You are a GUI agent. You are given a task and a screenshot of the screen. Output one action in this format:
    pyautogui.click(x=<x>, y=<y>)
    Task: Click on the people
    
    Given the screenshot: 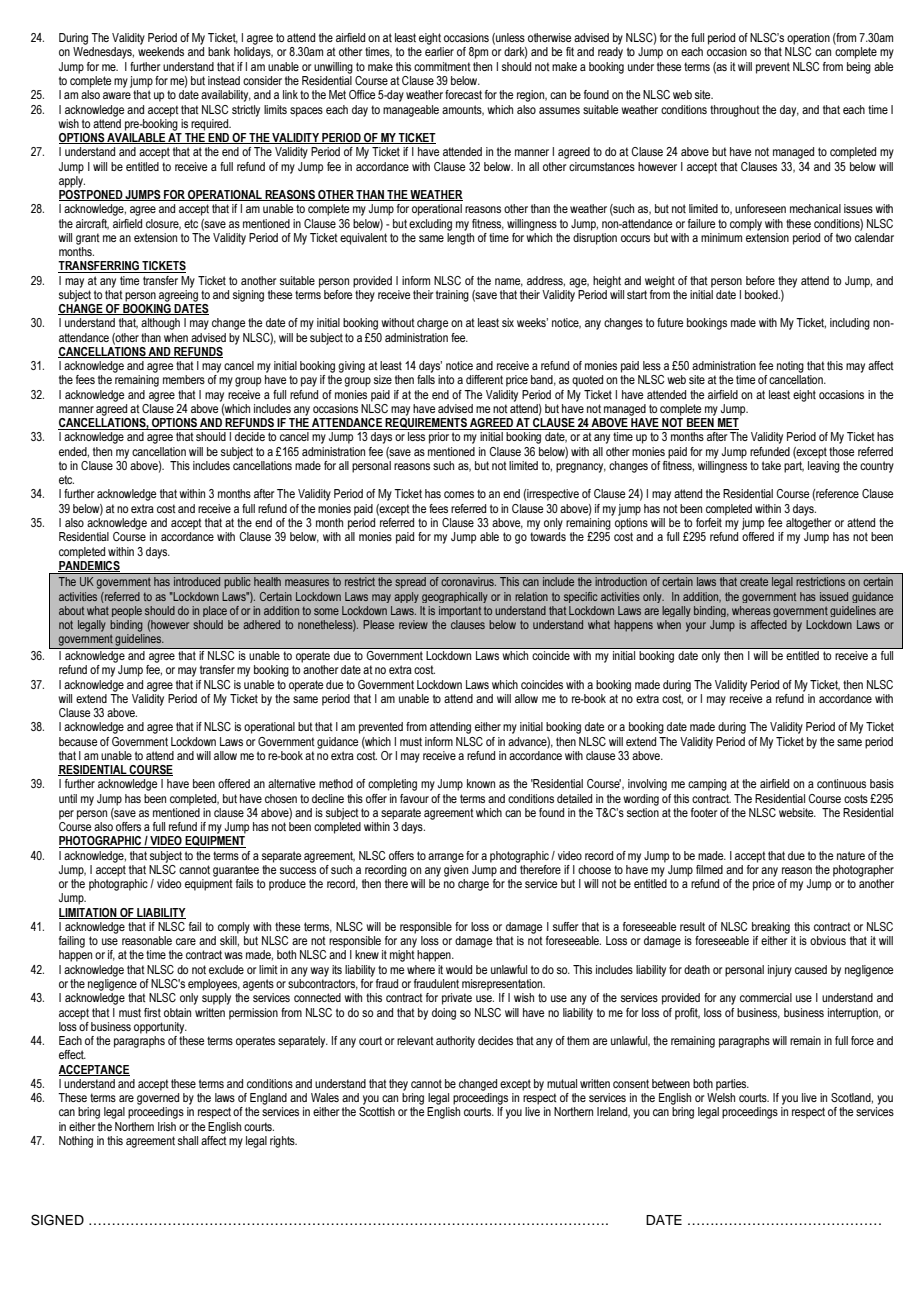 What is the action you would take?
    pyautogui.click(x=127, y=611)
